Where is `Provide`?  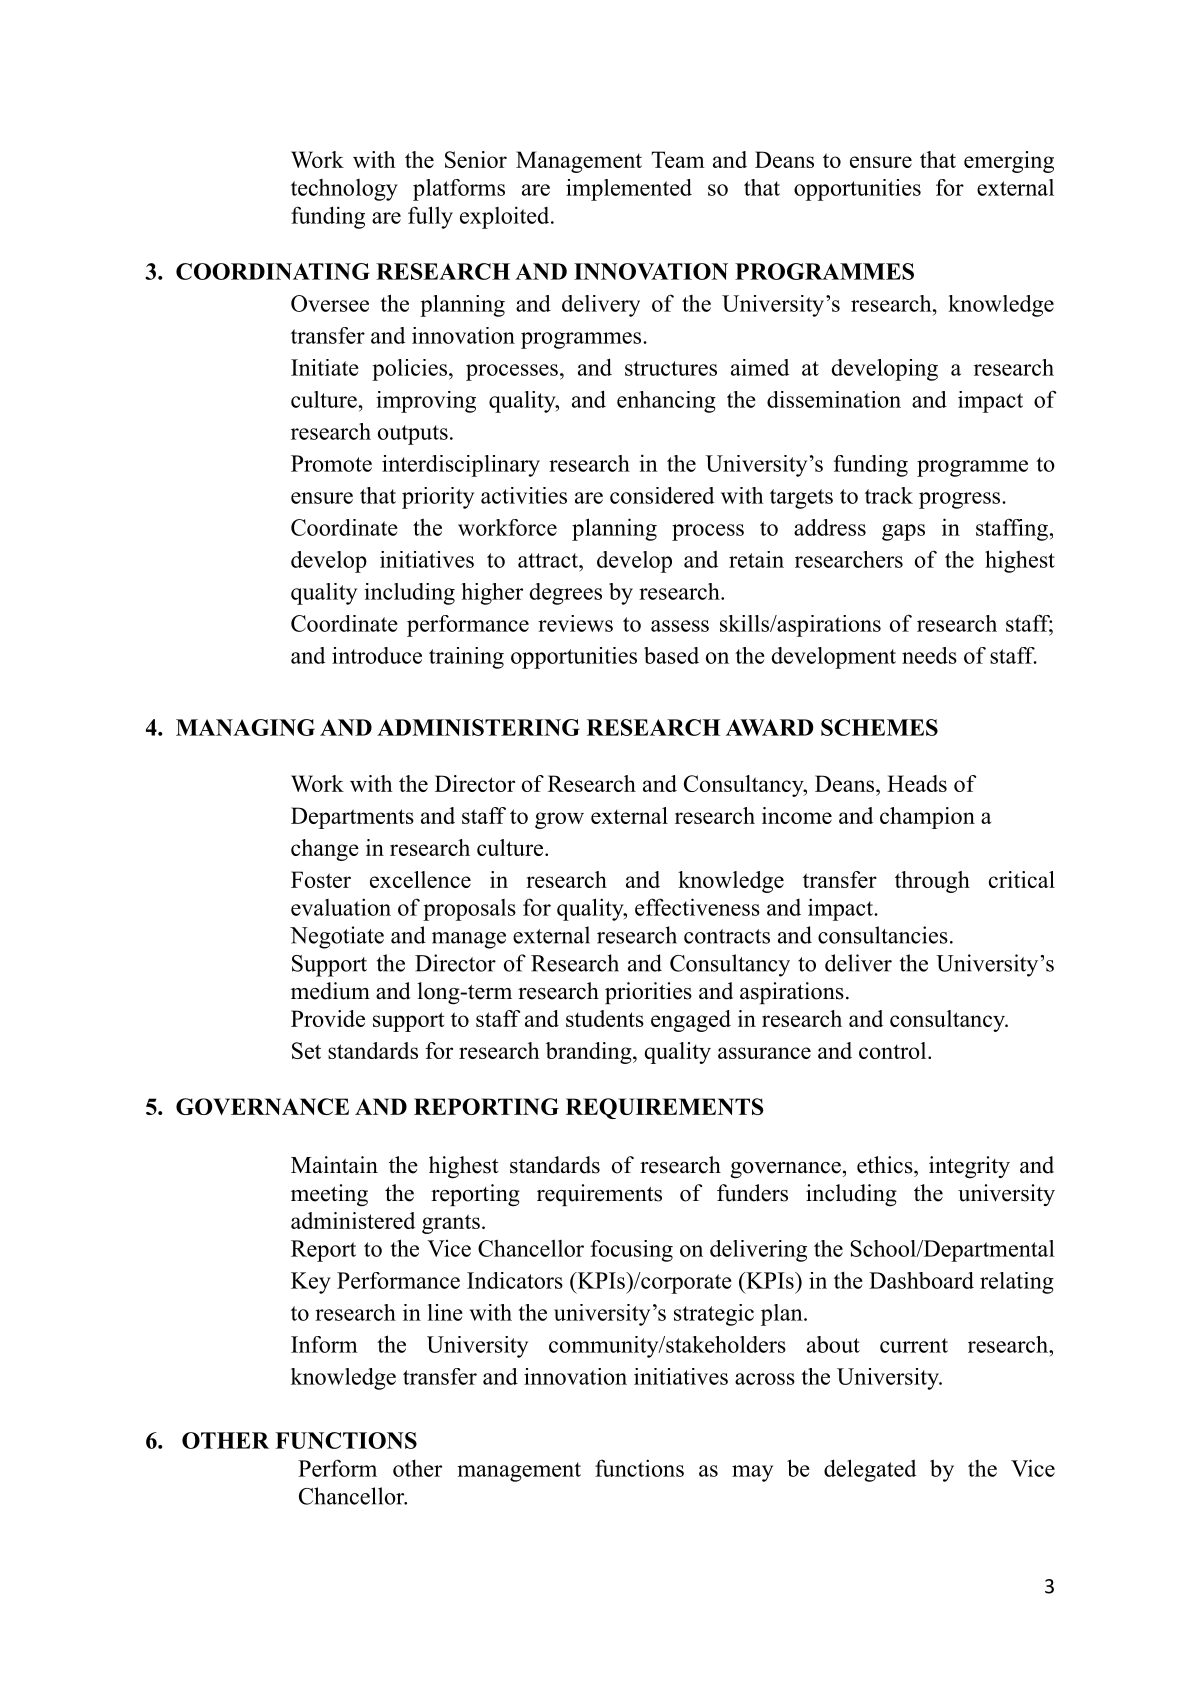
Provide is located at coordinates (328, 1018).
